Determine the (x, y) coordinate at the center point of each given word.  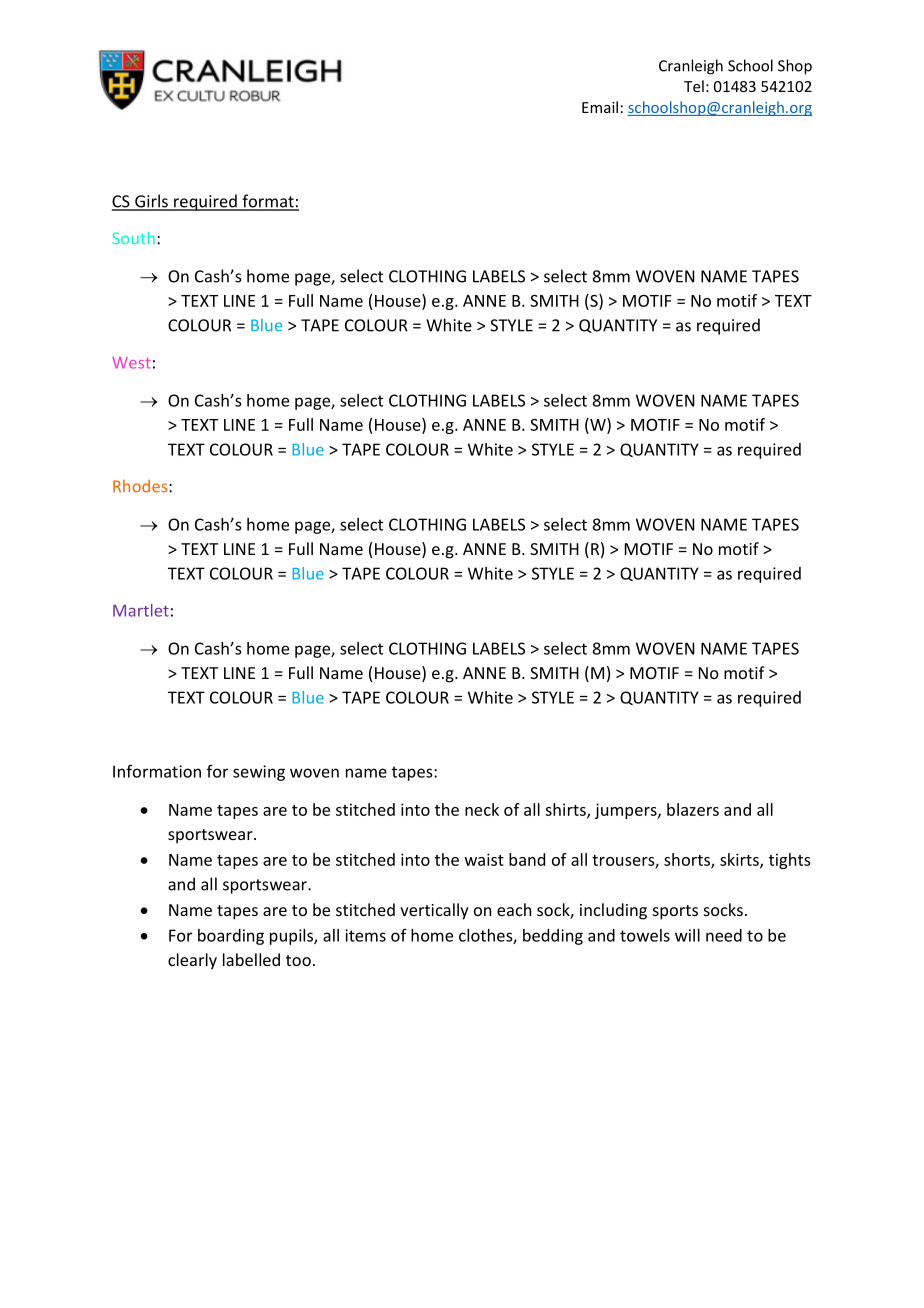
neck (482, 809)
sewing (259, 773)
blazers (693, 809)
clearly (192, 961)
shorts (688, 860)
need (724, 935)
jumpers (627, 811)
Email (600, 107)
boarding (231, 937)
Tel (694, 86)
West (132, 363)
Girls (151, 202)
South (133, 238)
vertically (434, 911)
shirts (566, 810)
